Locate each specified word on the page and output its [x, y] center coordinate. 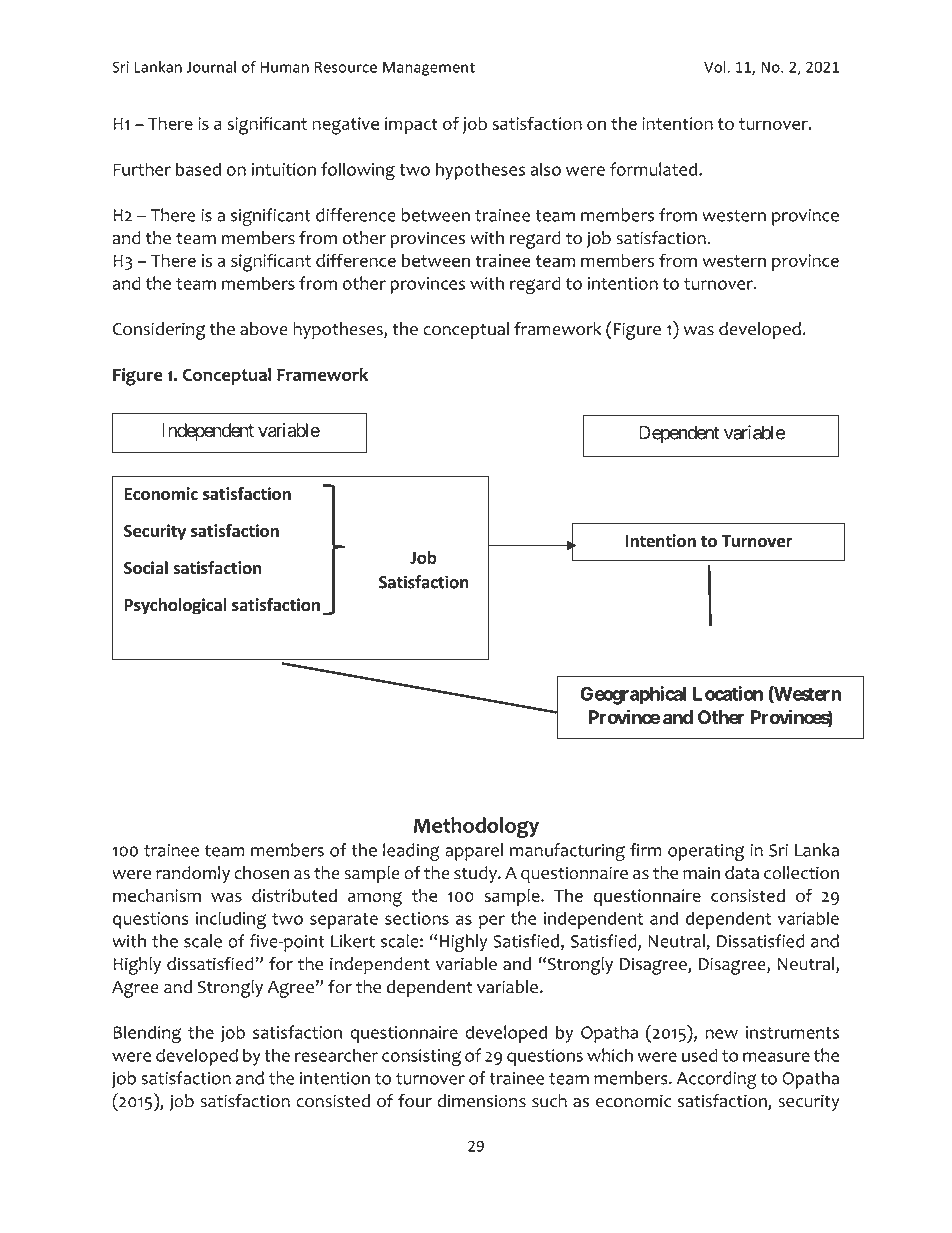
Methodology [476, 827]
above [264, 329]
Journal [211, 67]
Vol [715, 67]
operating [706, 852]
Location [728, 693]
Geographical [633, 695]
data [742, 873]
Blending [147, 1034]
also [546, 169]
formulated [655, 169]
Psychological [176, 606]
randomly [193, 874]
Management [429, 68]
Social [146, 568]
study [476, 874]
